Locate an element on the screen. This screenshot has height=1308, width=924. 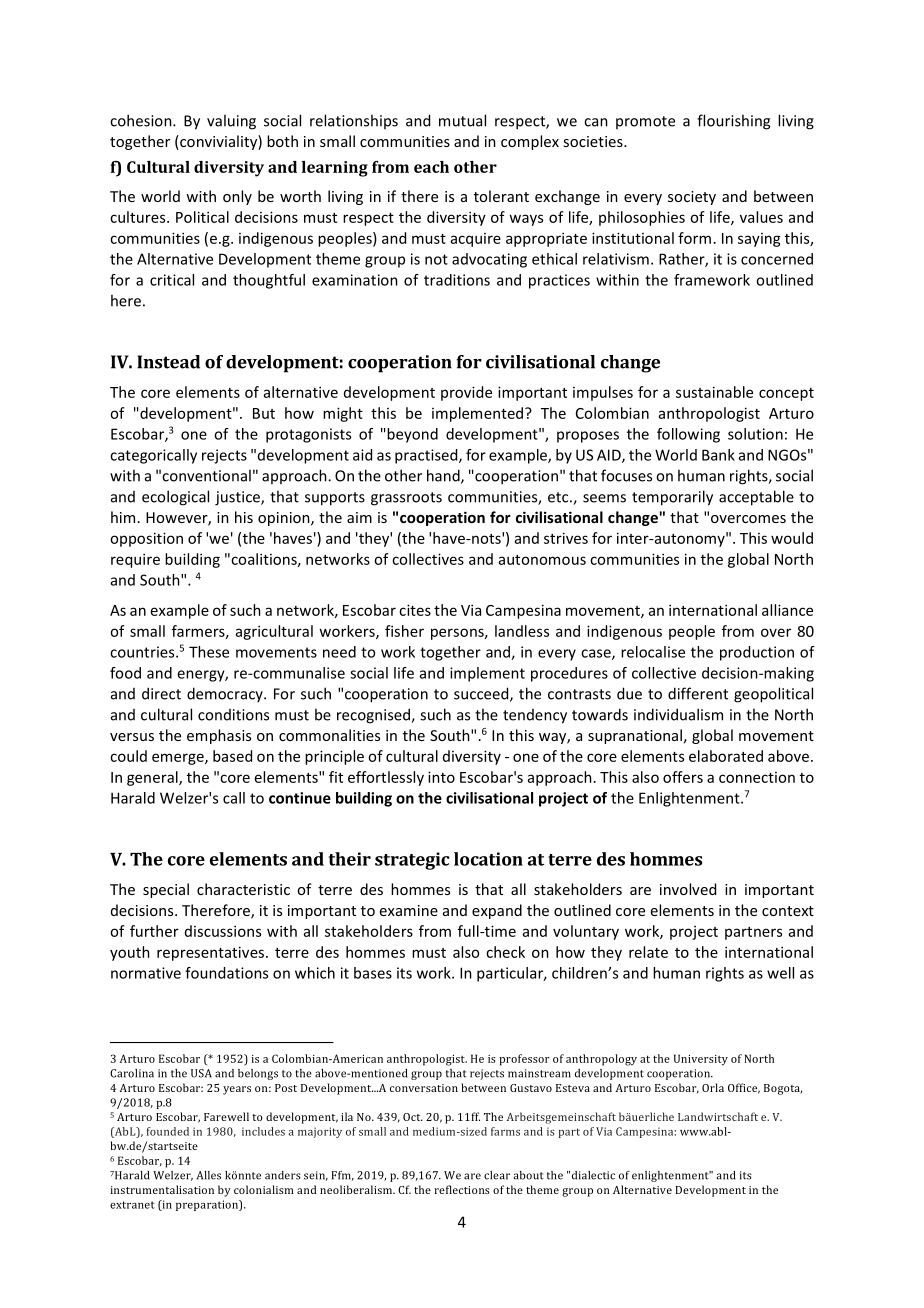
each is located at coordinates (431, 167).
